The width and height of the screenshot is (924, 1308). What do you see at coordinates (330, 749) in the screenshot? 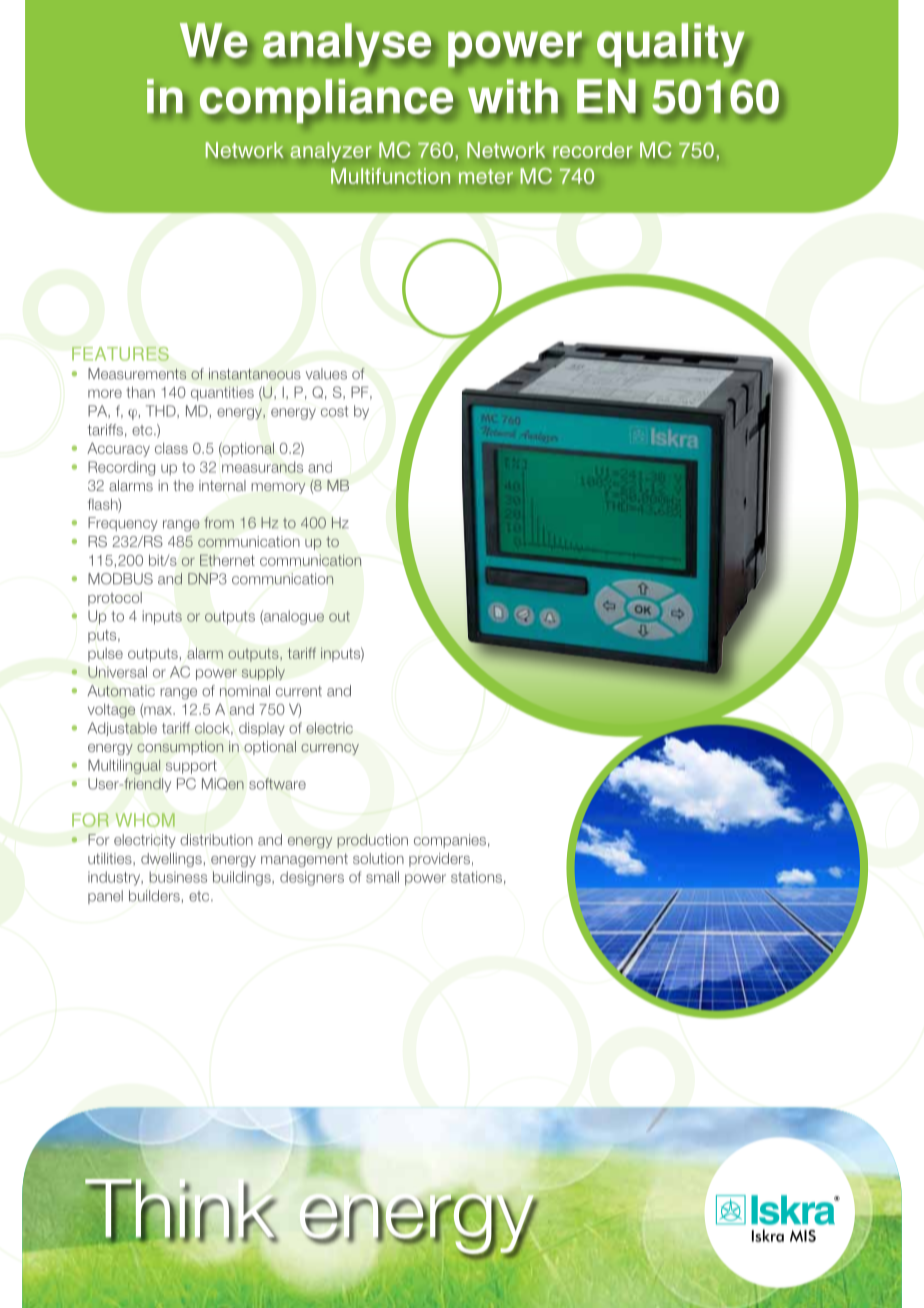
I see `currency` at bounding box center [330, 749].
